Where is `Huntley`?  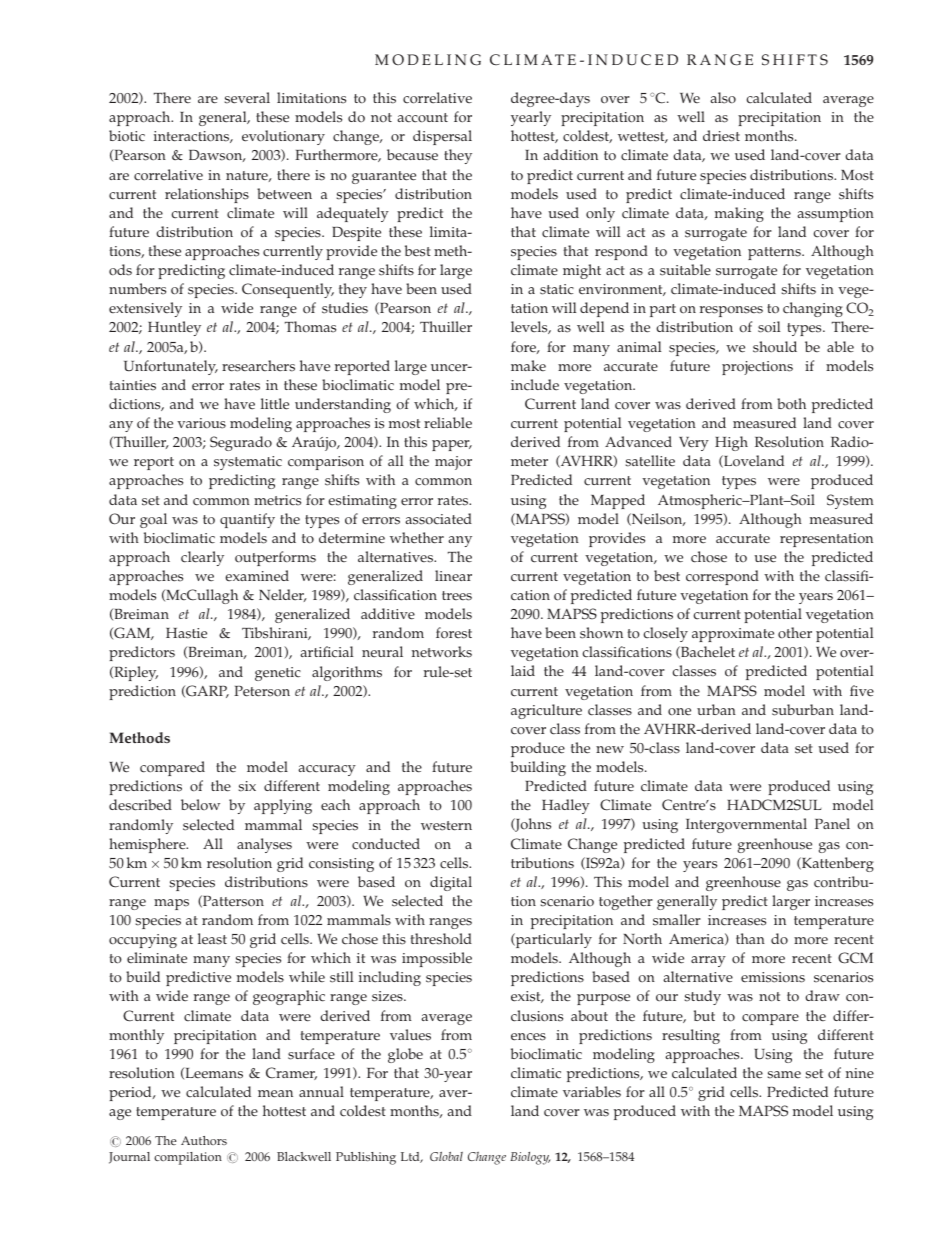 Huntley is located at coordinates (174, 328).
